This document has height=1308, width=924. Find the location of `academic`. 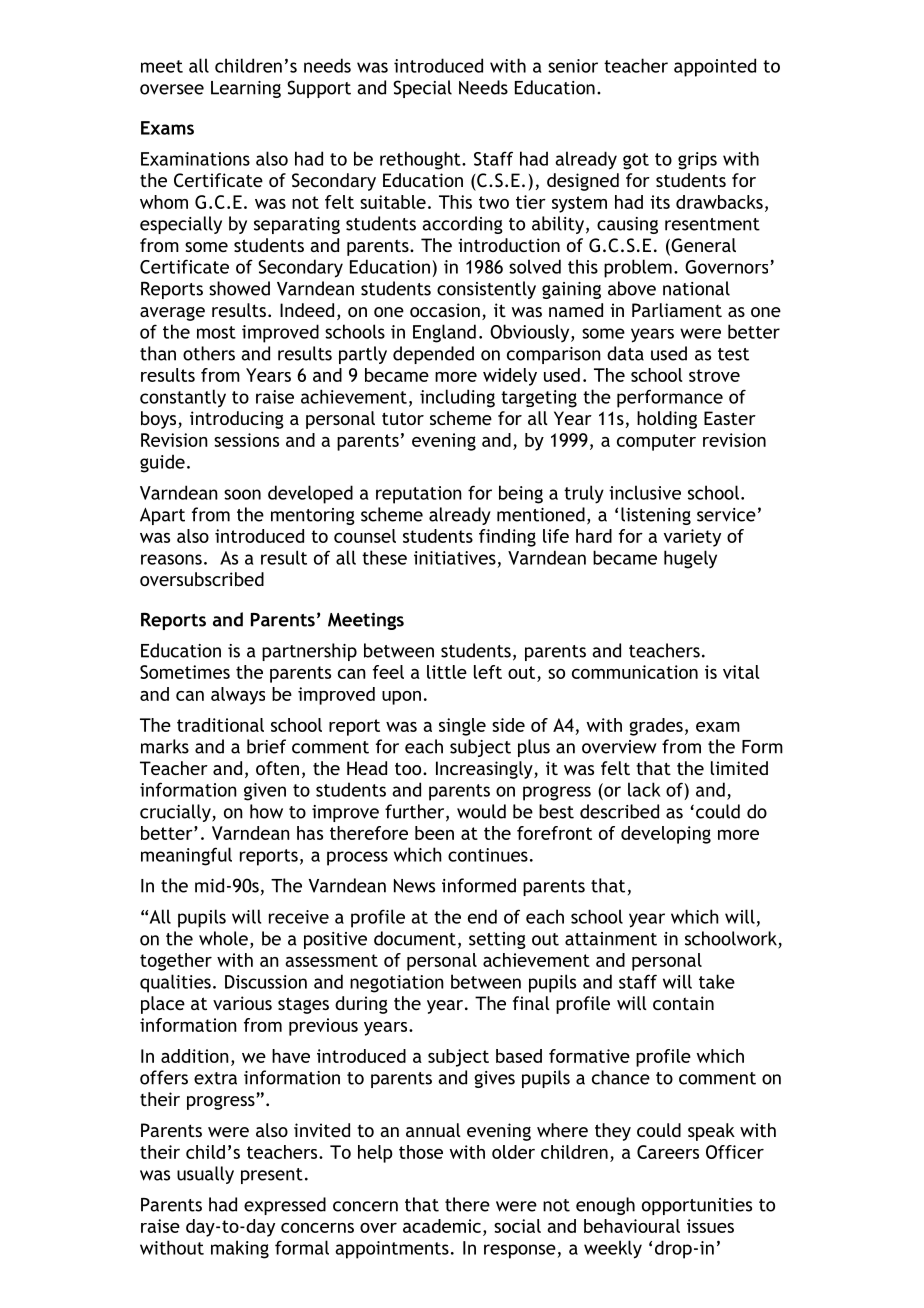

academic is located at coordinates (442, 1226).
